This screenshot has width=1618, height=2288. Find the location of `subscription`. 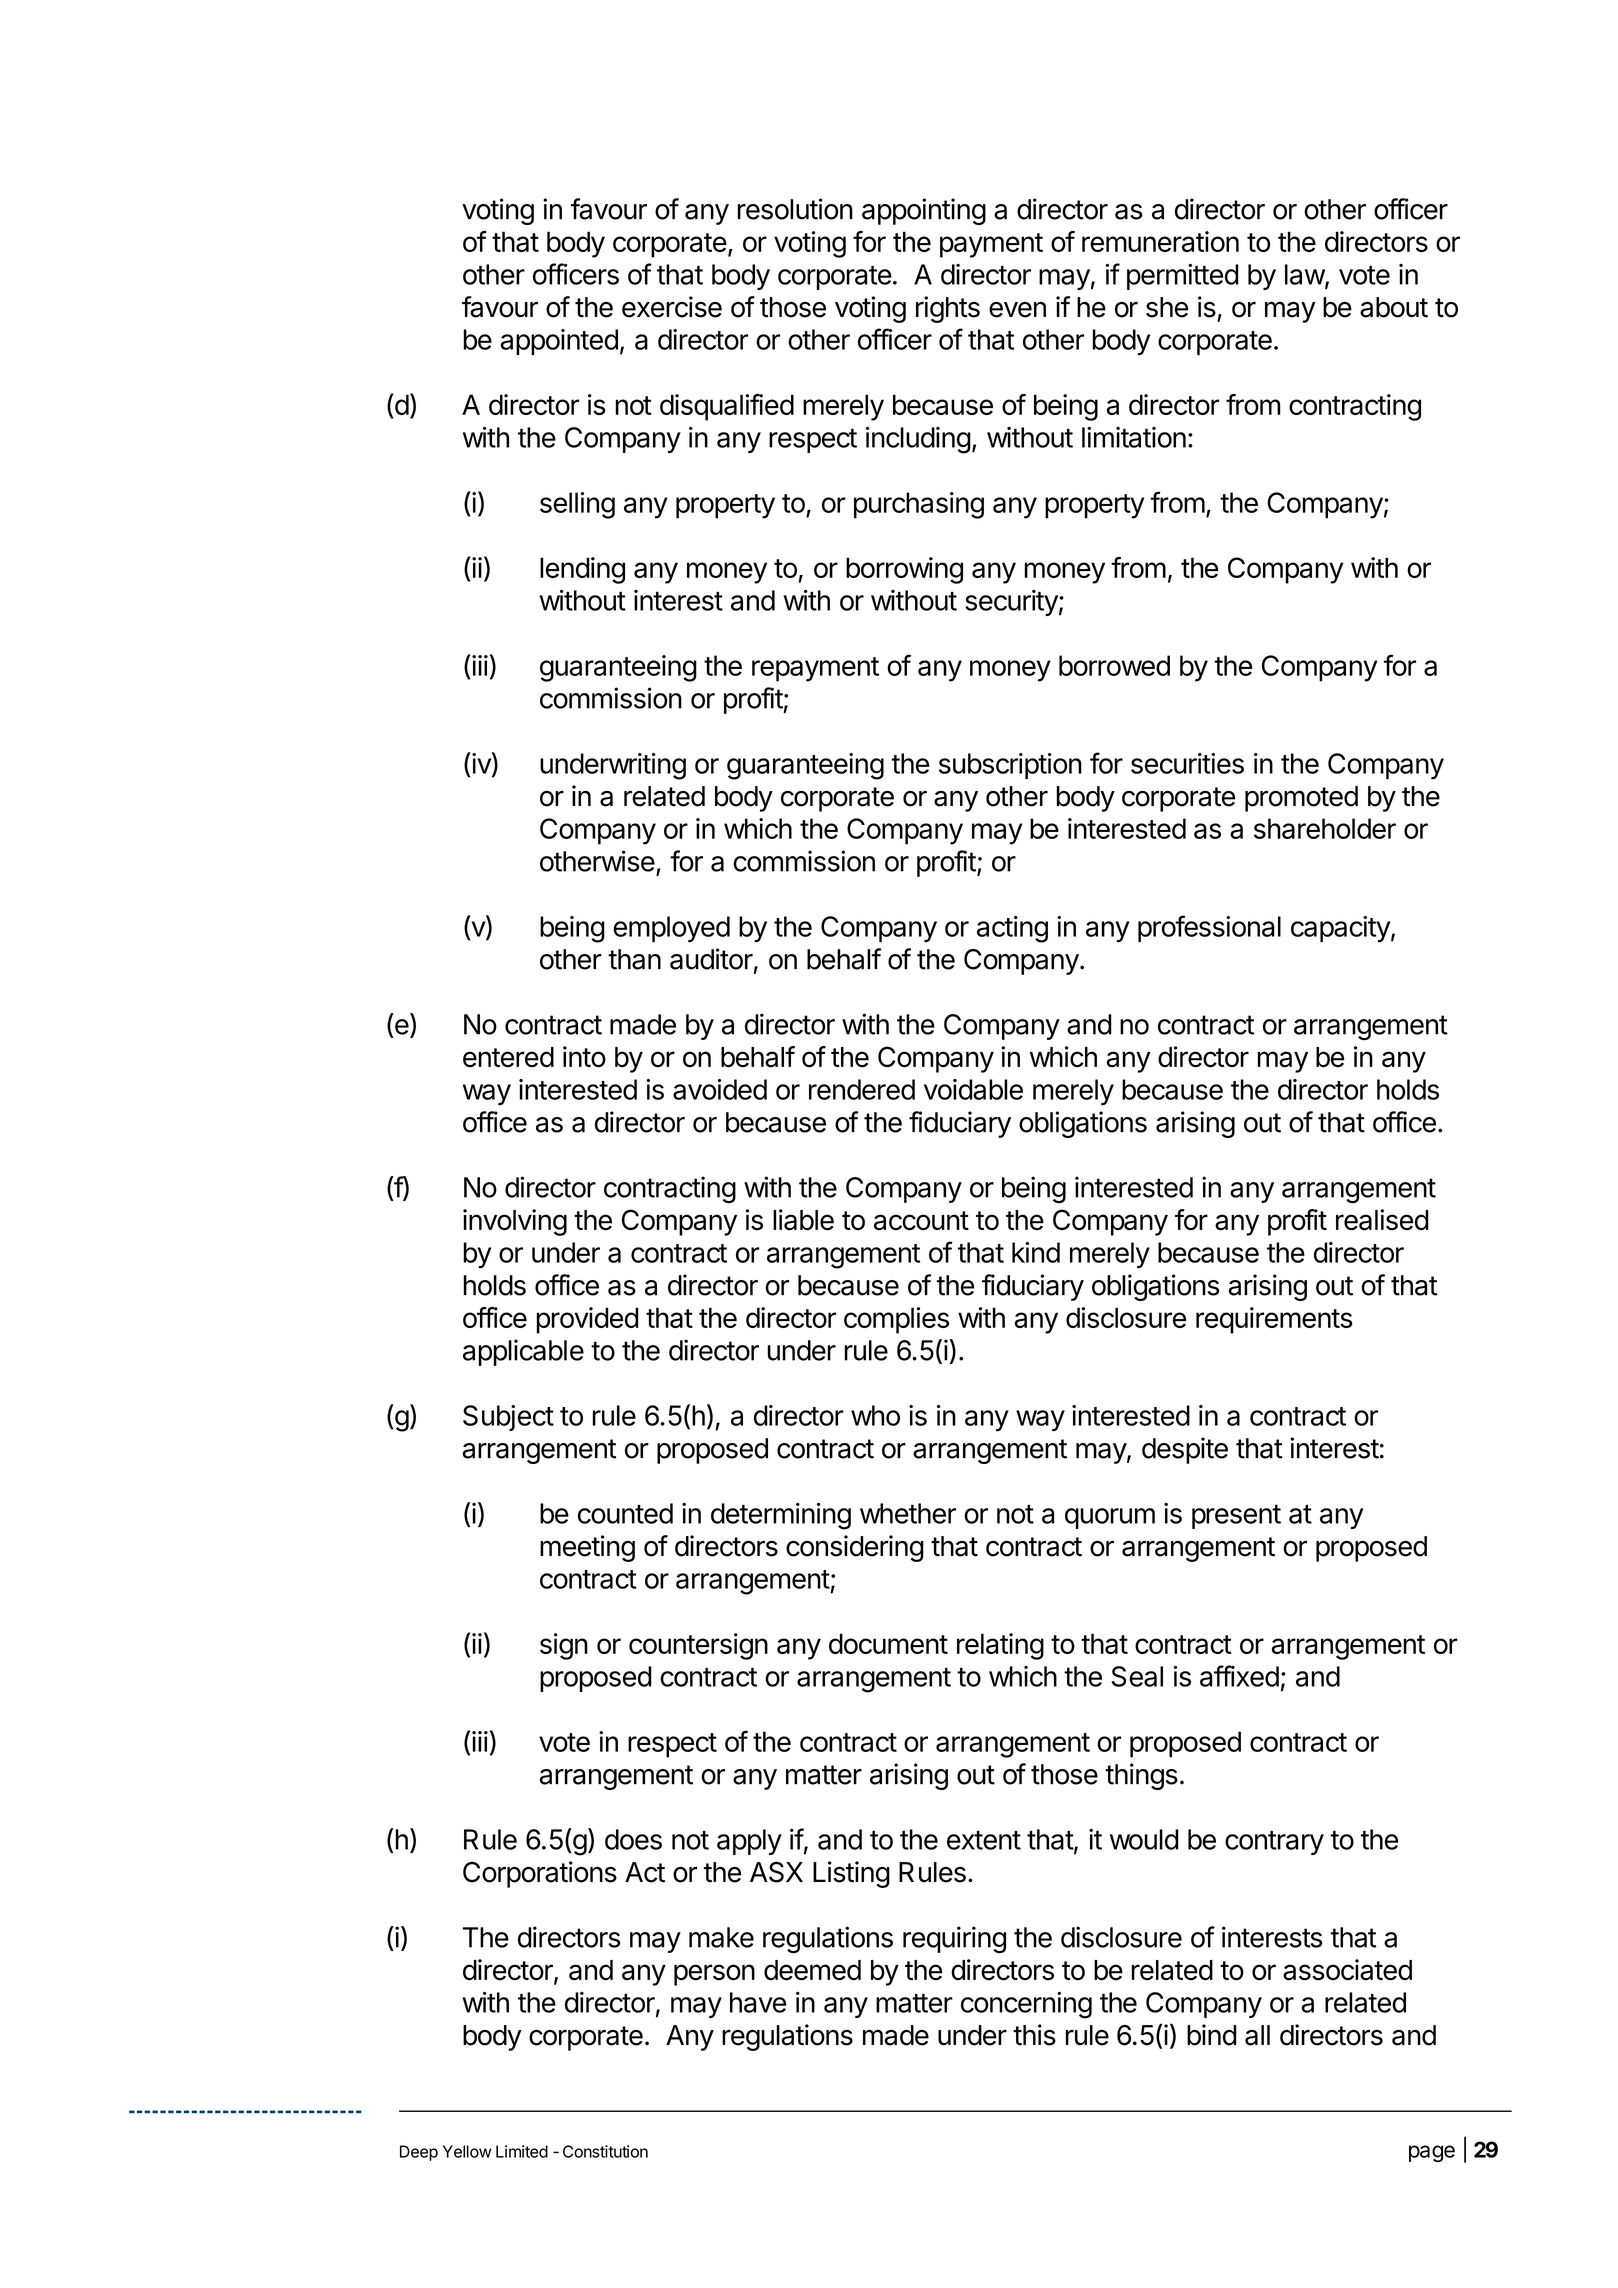

subscription is located at coordinates (1010, 766).
